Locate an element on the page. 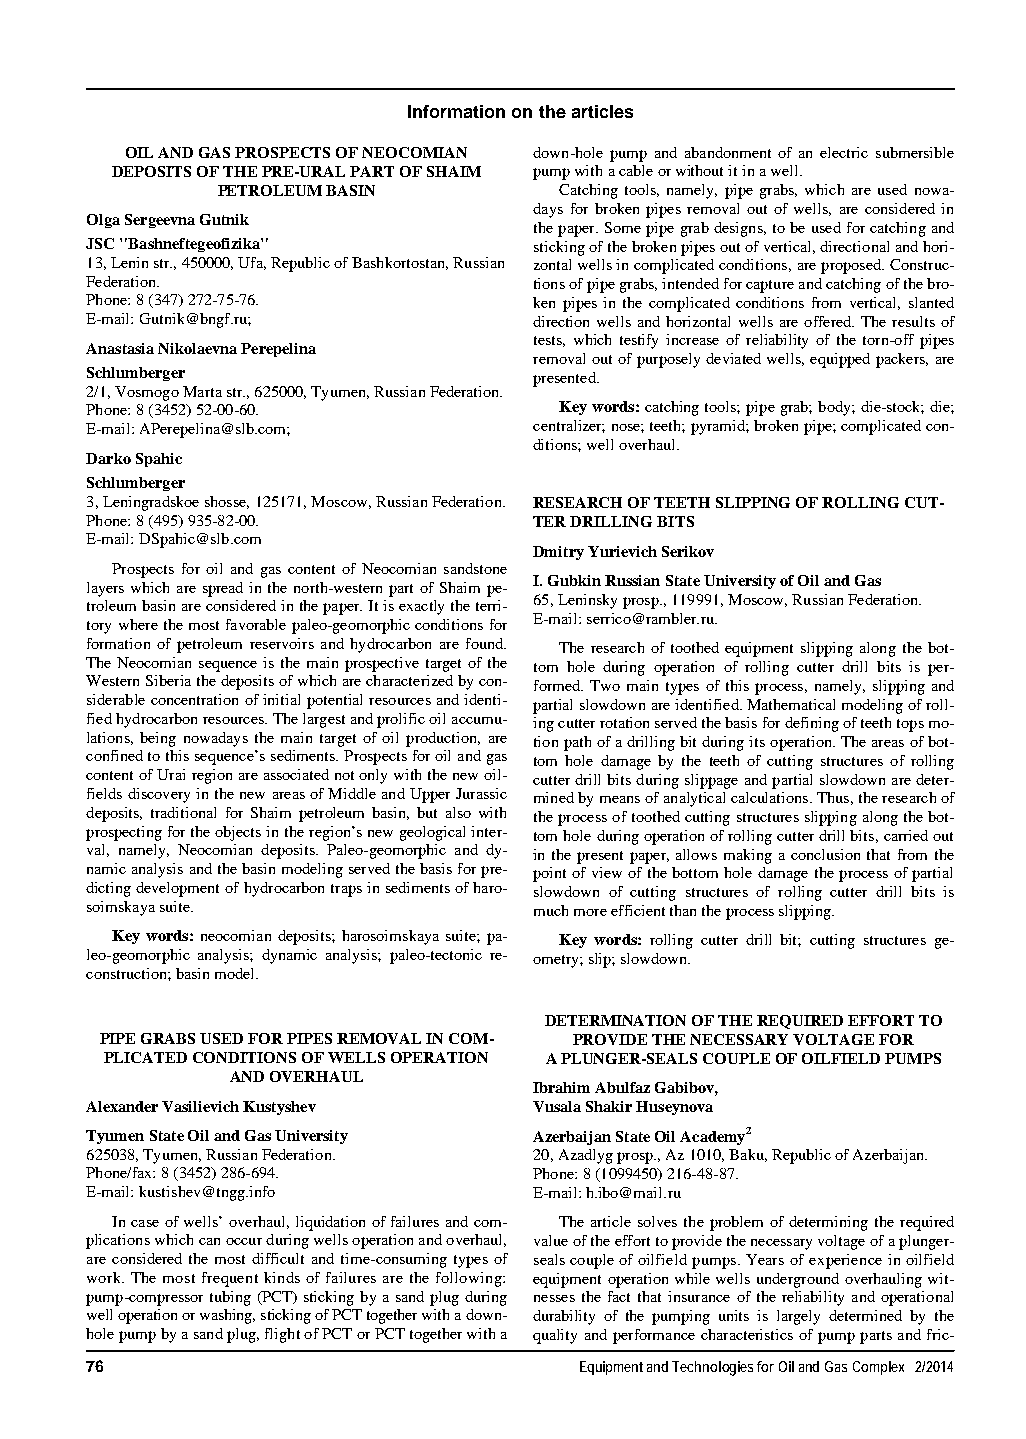 Image resolution: width=1026 pixels, height=1439 pixels. Ibrahim is located at coordinates (561, 1087).
